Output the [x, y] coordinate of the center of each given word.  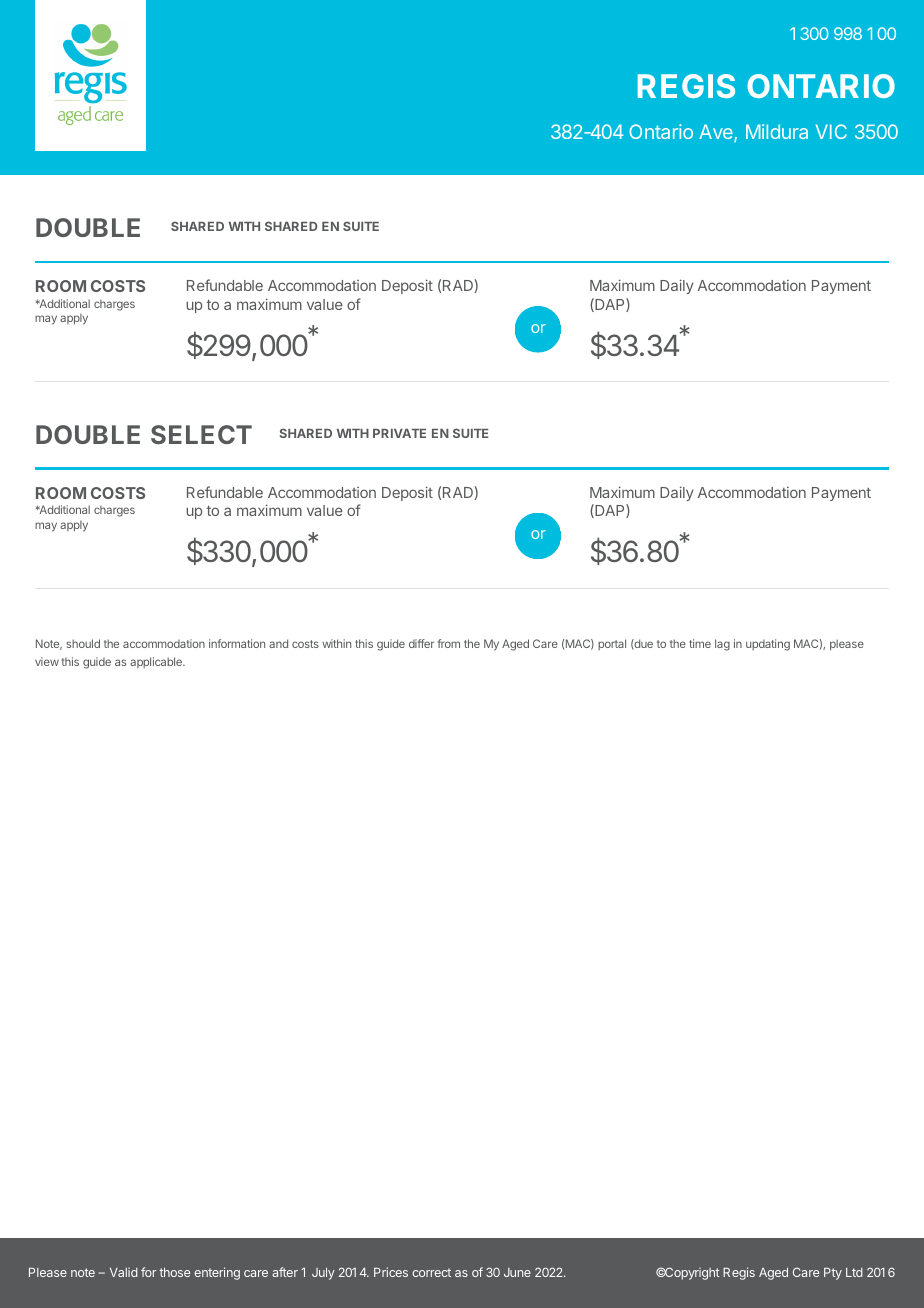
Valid [124, 1272]
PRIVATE [399, 433]
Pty [833, 1274]
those [174, 1272]
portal [612, 644]
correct [431, 1272]
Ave [717, 133]
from [448, 643]
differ [421, 643]
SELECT [201, 434]
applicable [157, 662]
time [700, 643]
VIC [831, 131]
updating [768, 645]
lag [722, 645]
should [83, 643]
